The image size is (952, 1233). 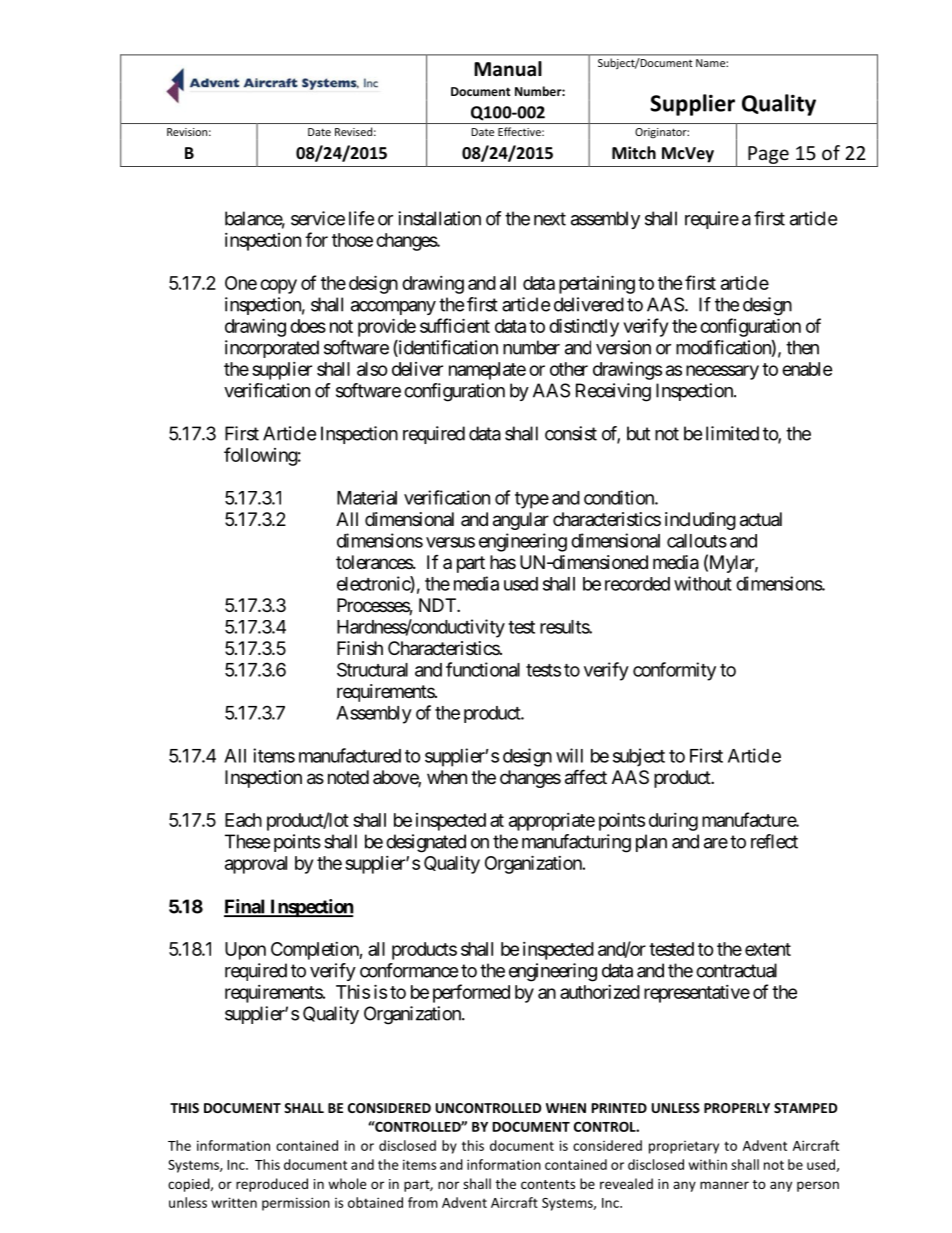 What do you see at coordinates (508, 69) in the screenshot?
I see `Manual` at bounding box center [508, 69].
